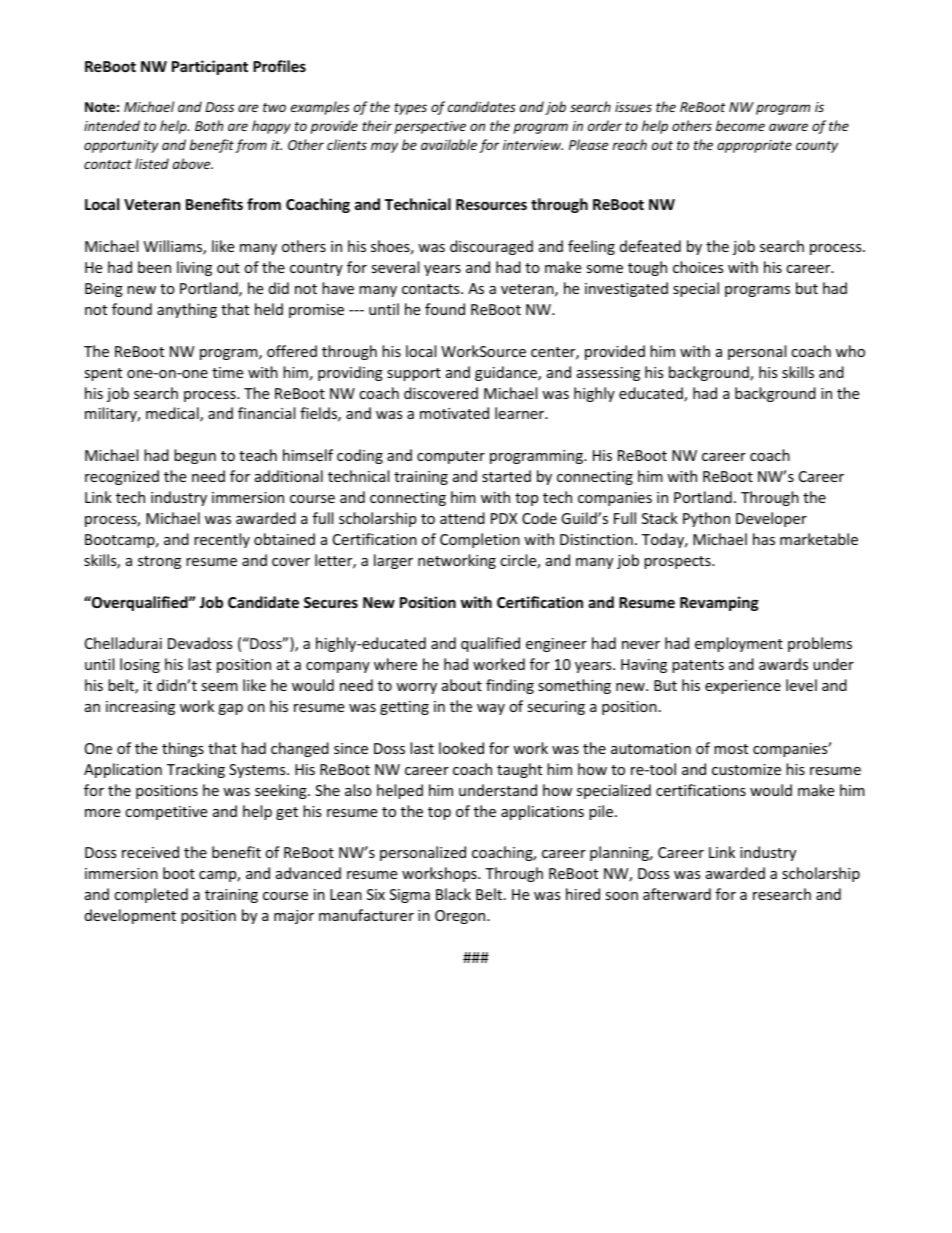 Image resolution: width=952 pixels, height=1233 pixels. What do you see at coordinates (410, 109) in the document?
I see `types` at bounding box center [410, 109].
